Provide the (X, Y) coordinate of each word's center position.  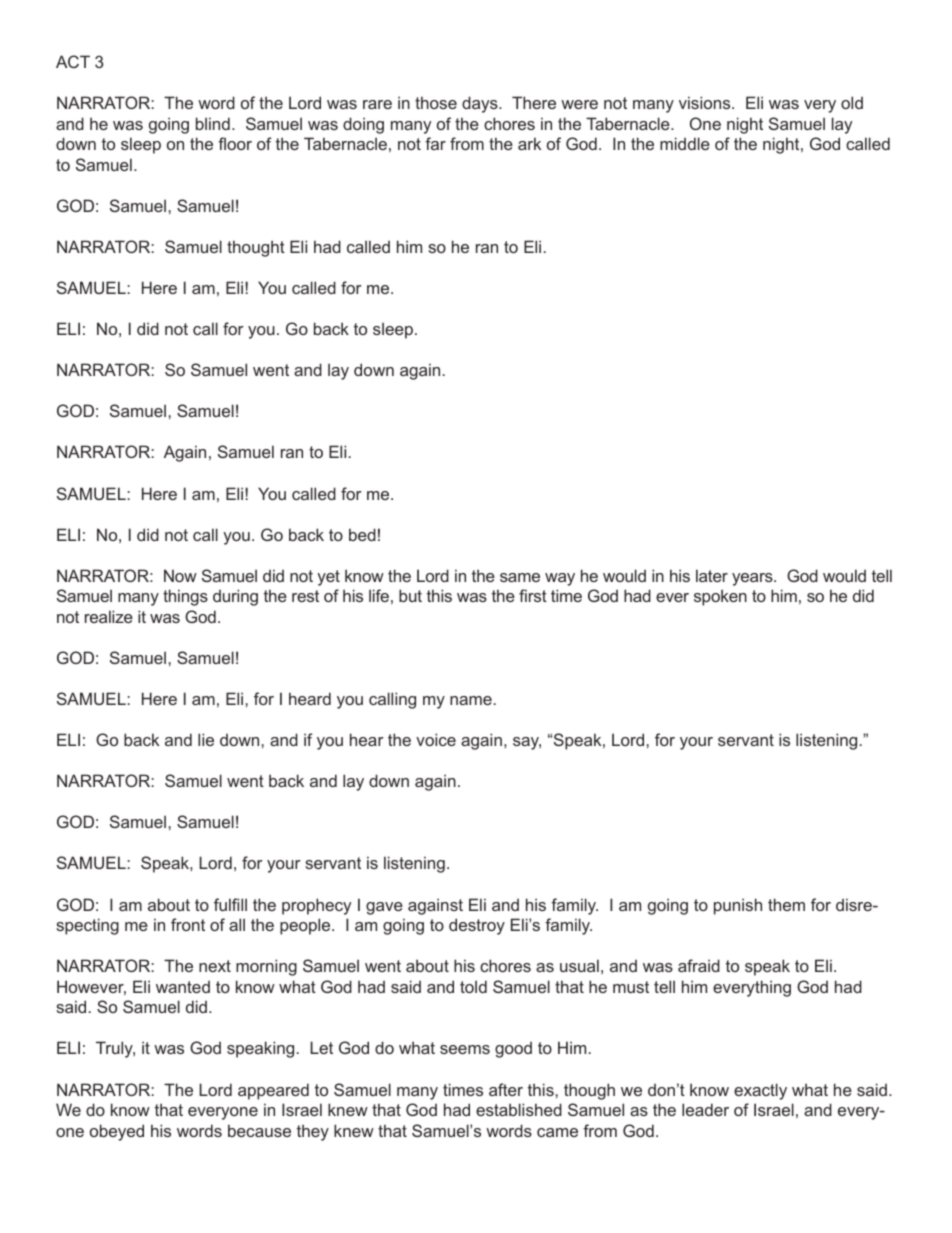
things (185, 597)
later (712, 575)
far (435, 143)
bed (362, 534)
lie (206, 739)
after (506, 1089)
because (259, 1130)
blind (213, 123)
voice (436, 739)
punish (738, 906)
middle (685, 143)
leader (705, 1109)
